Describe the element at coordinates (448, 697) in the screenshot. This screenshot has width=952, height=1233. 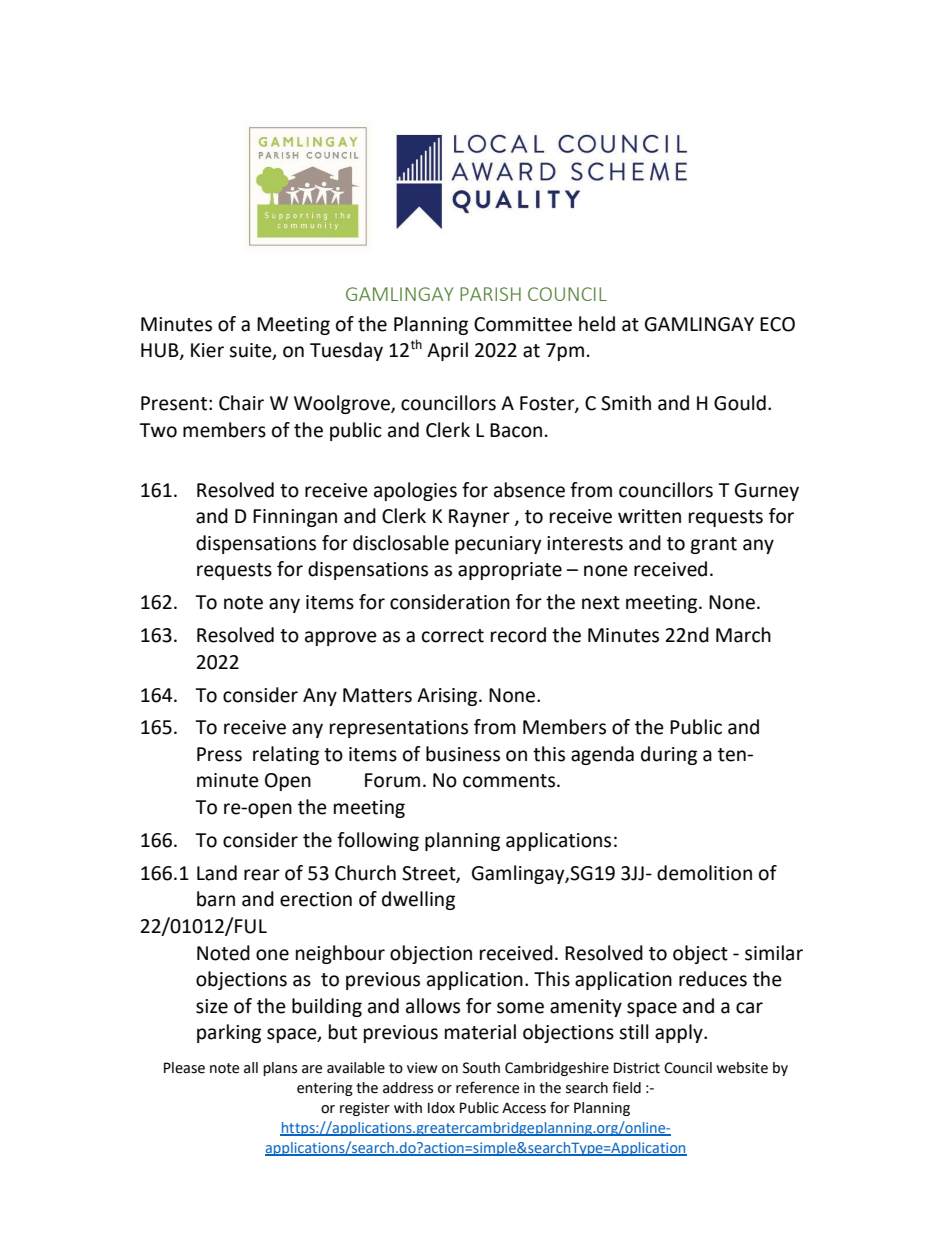
I see `Arising` at that location.
